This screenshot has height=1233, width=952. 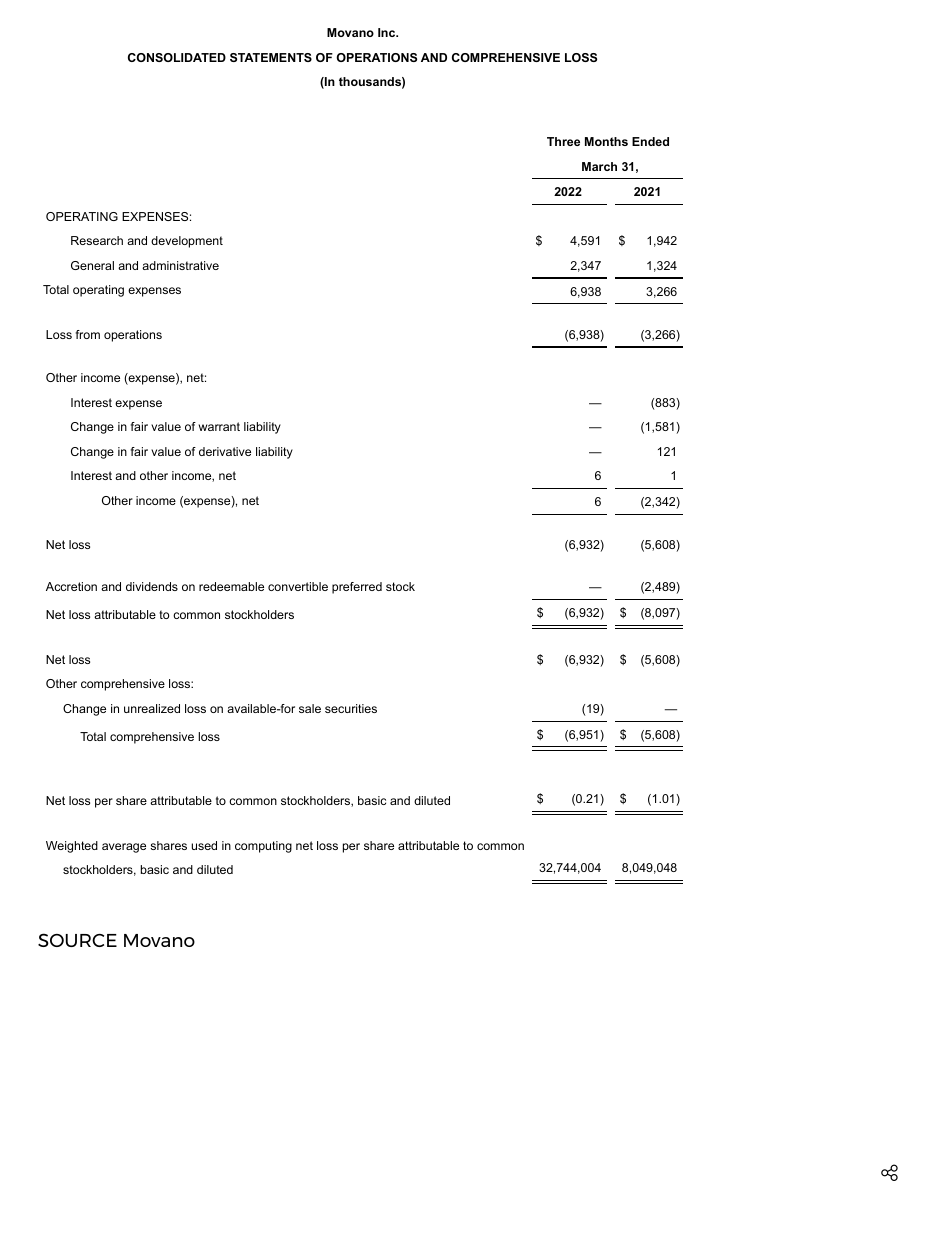 I want to click on CONSOLIDATED, so click(x=177, y=57).
